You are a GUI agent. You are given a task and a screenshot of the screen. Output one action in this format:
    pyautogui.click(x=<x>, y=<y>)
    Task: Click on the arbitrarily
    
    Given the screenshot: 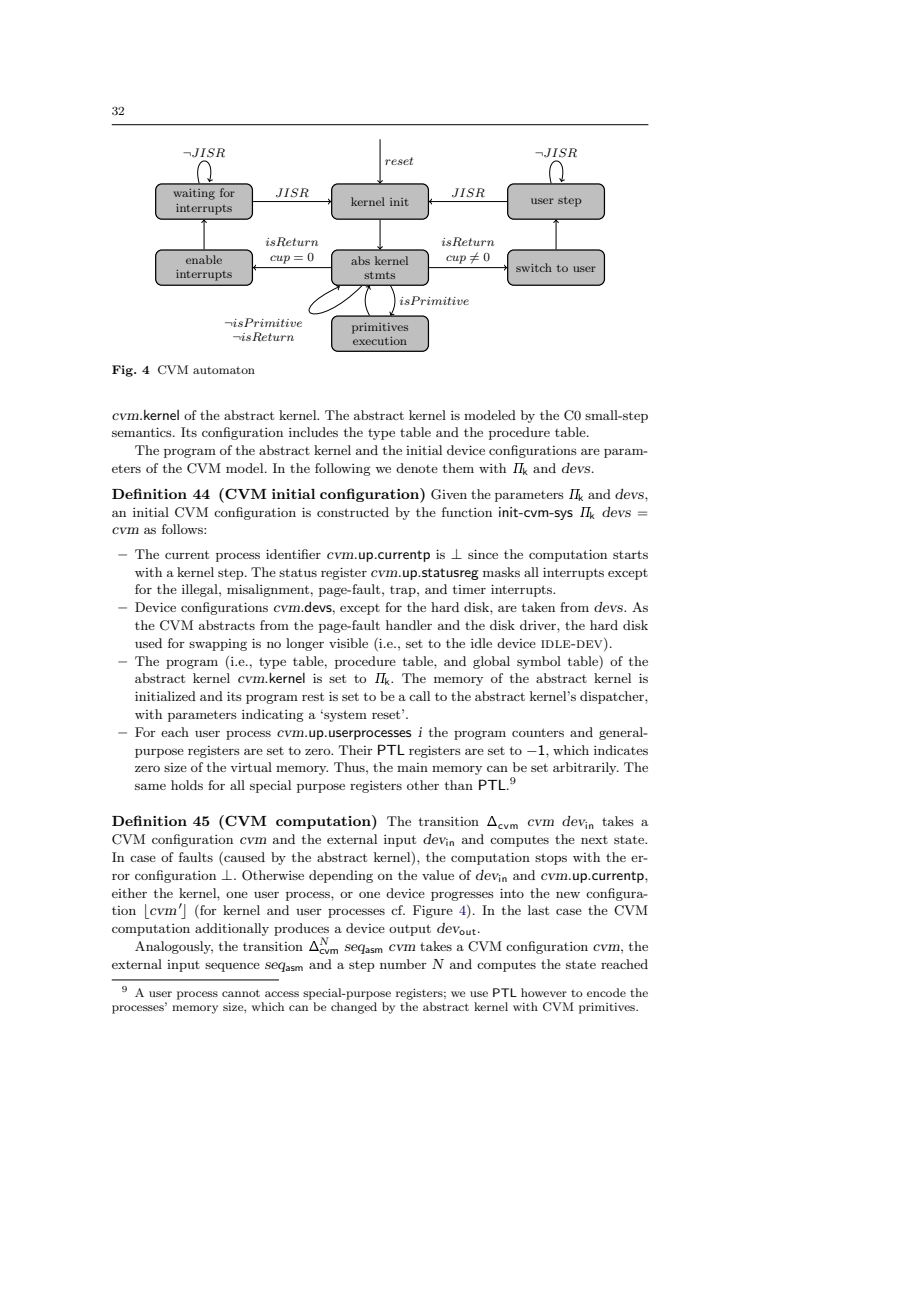 What is the action you would take?
    pyautogui.click(x=586, y=768)
